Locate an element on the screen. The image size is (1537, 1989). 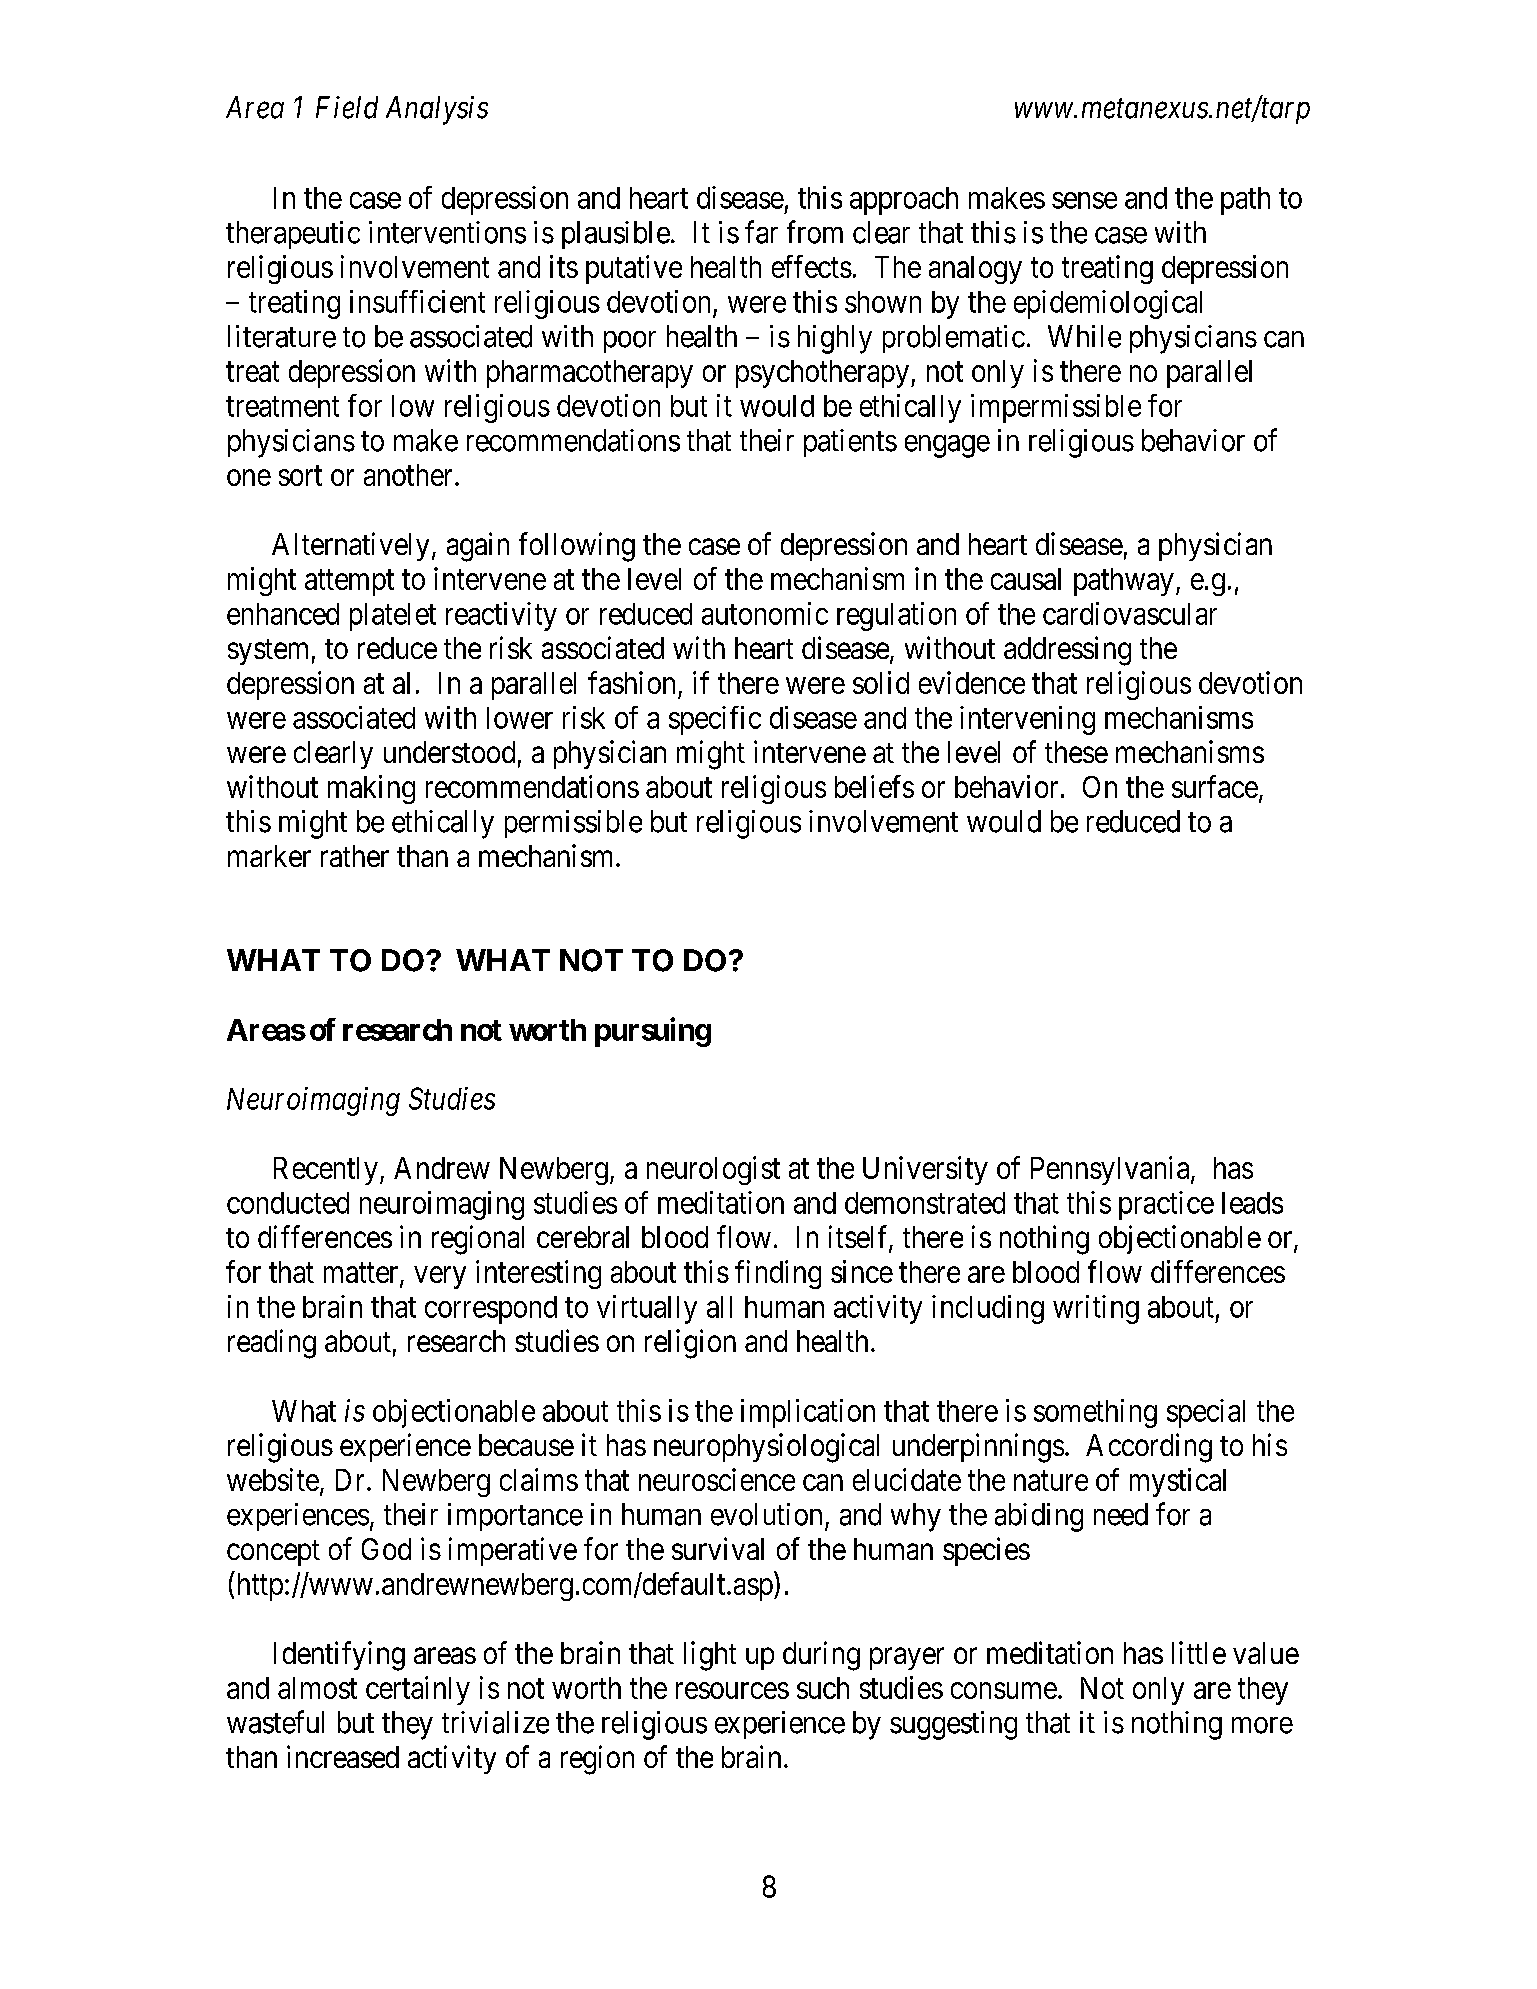
finding is located at coordinates (778, 1274).
